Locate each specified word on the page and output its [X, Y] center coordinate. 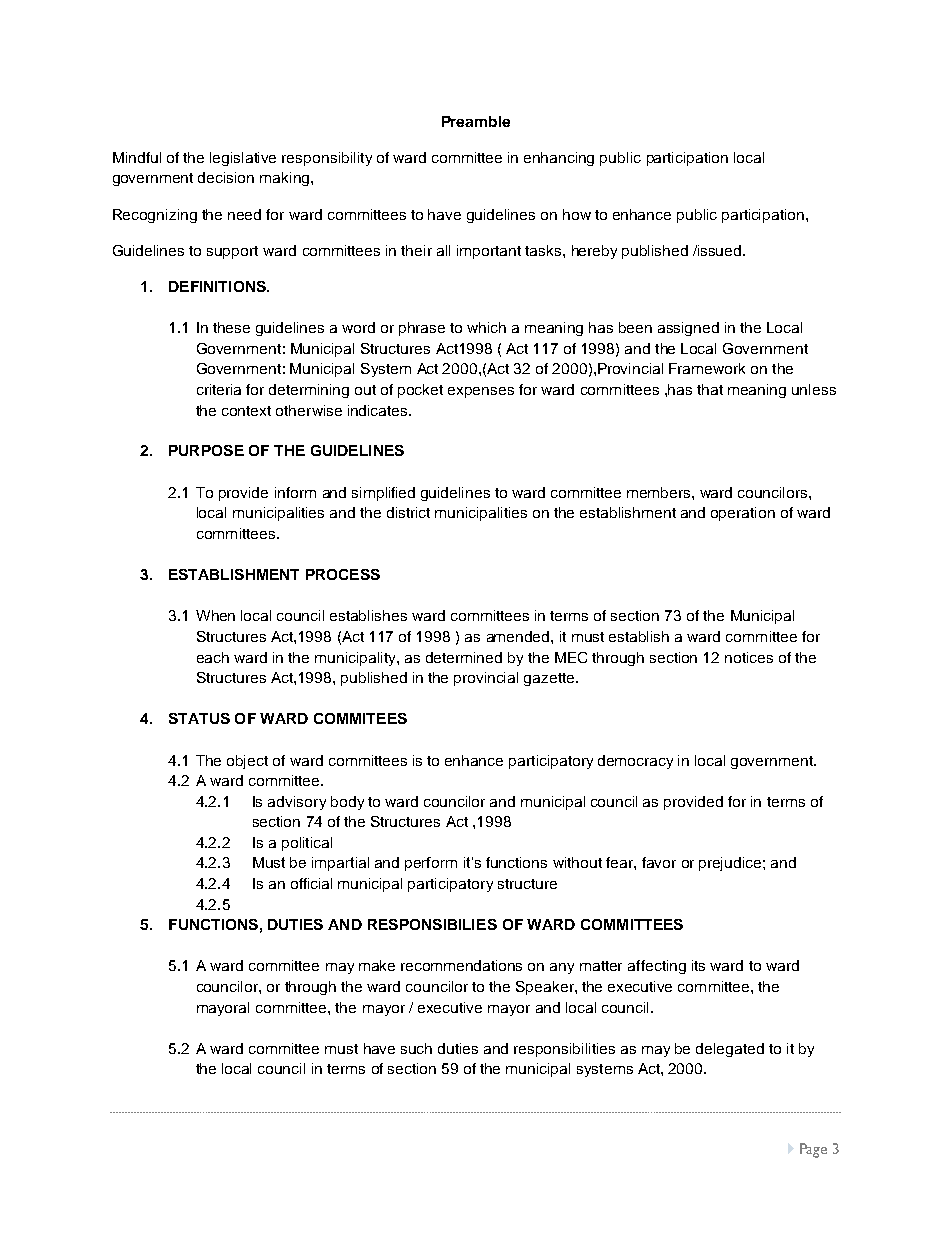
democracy [635, 762]
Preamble [476, 121]
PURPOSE [206, 450]
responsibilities [564, 1050]
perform [431, 864]
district [408, 512]
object [247, 762]
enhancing [559, 159]
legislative [243, 159]
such [416, 1048]
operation [743, 514]
